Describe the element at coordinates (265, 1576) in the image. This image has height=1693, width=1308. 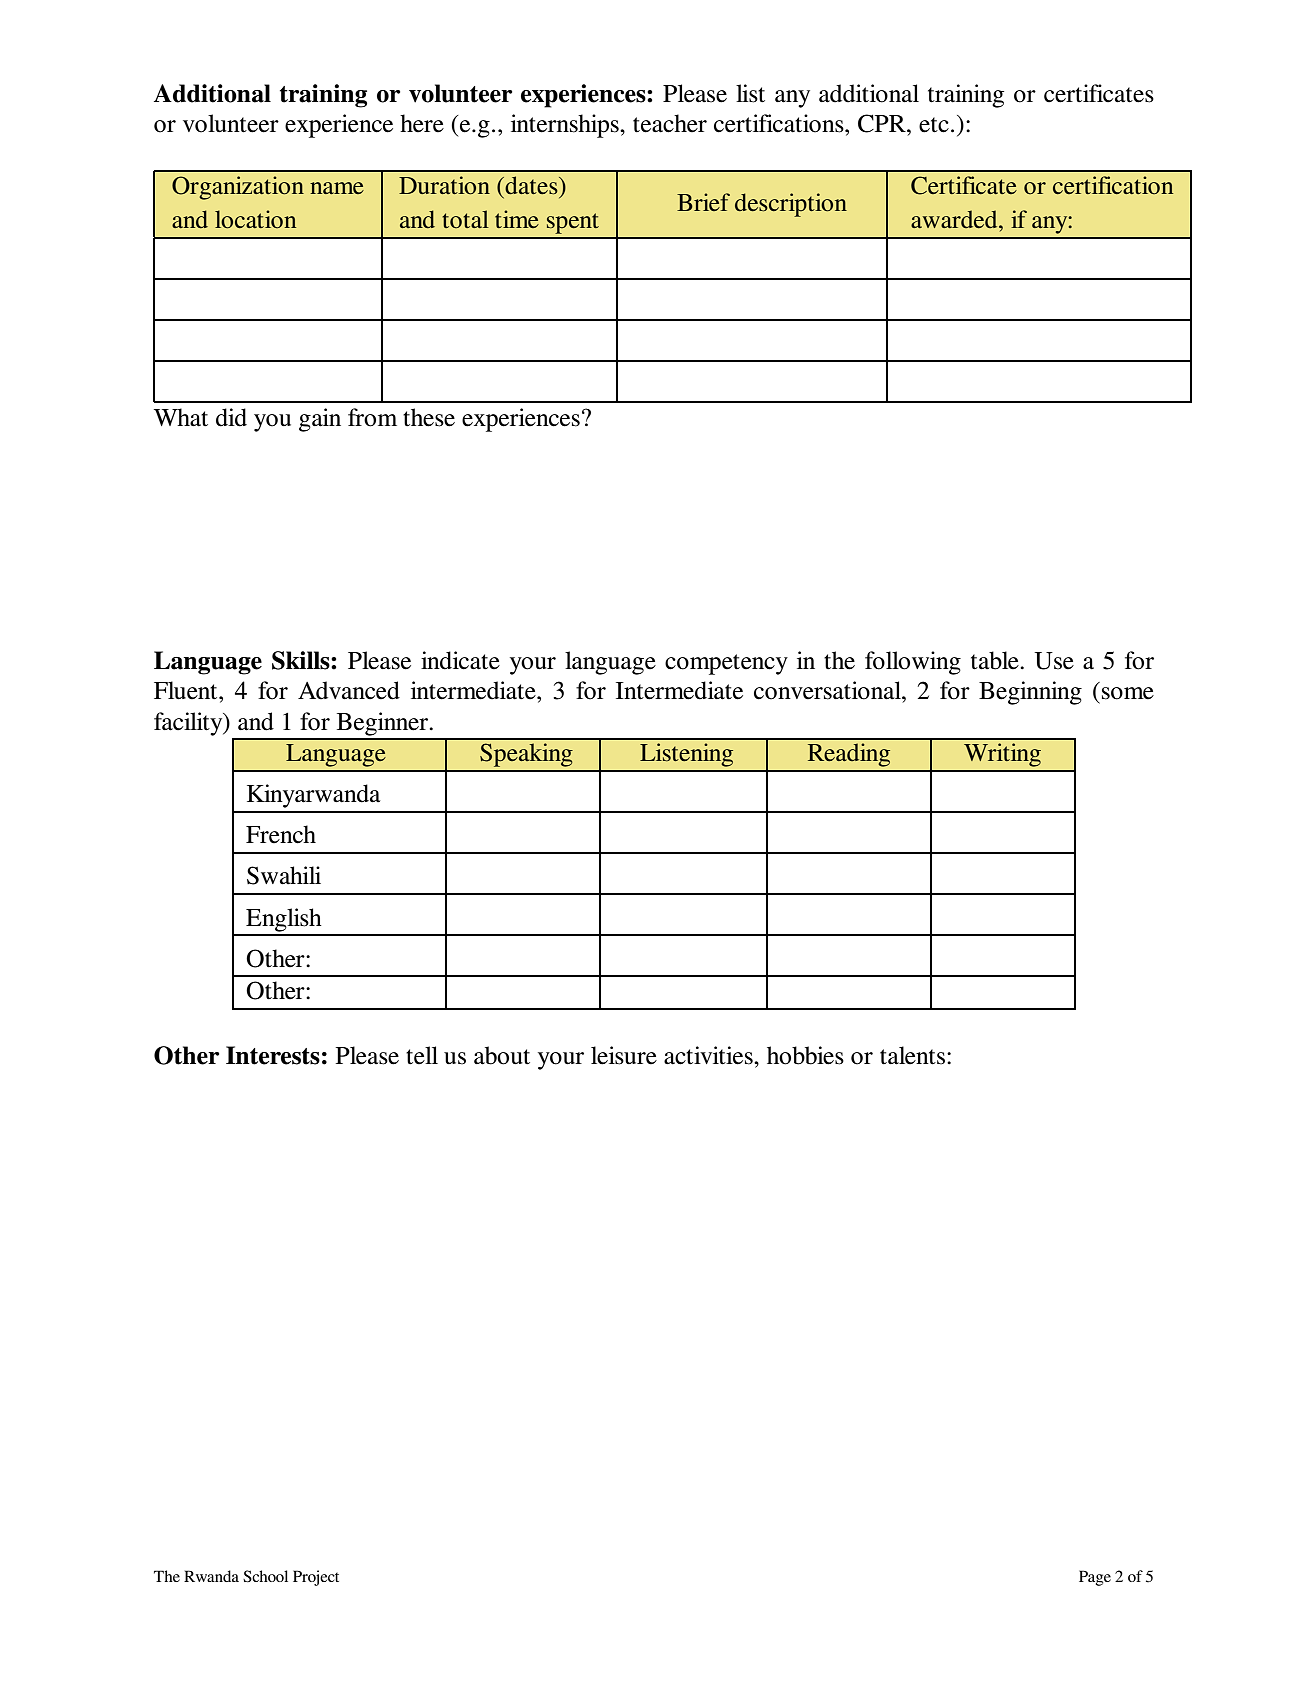
I see `School` at that location.
